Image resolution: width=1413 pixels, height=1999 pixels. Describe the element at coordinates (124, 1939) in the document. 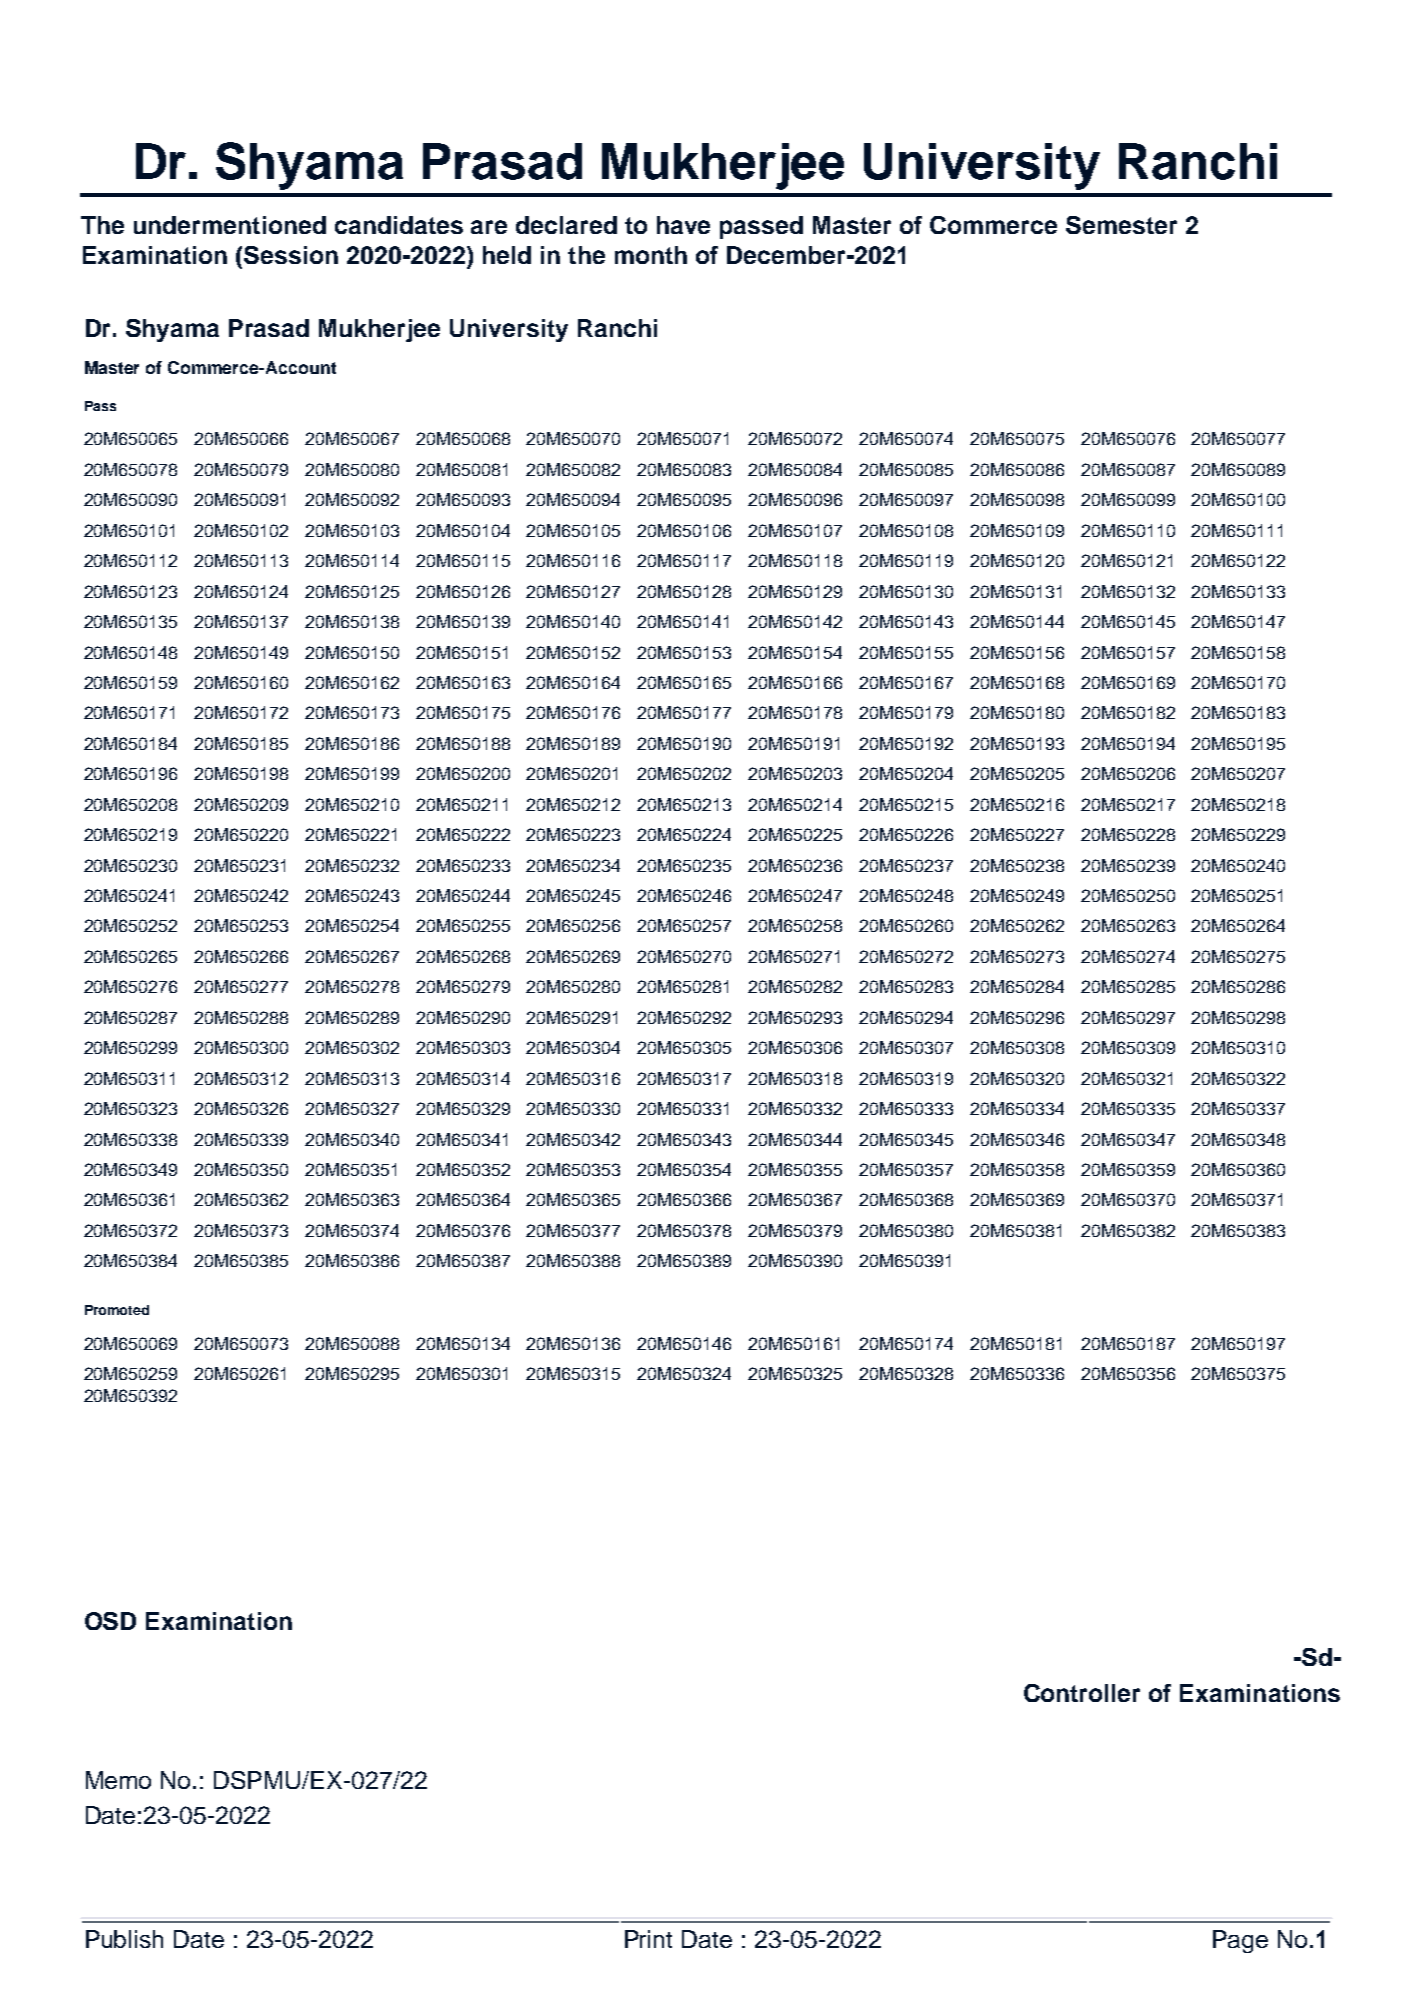

I see `Publish` at that location.
